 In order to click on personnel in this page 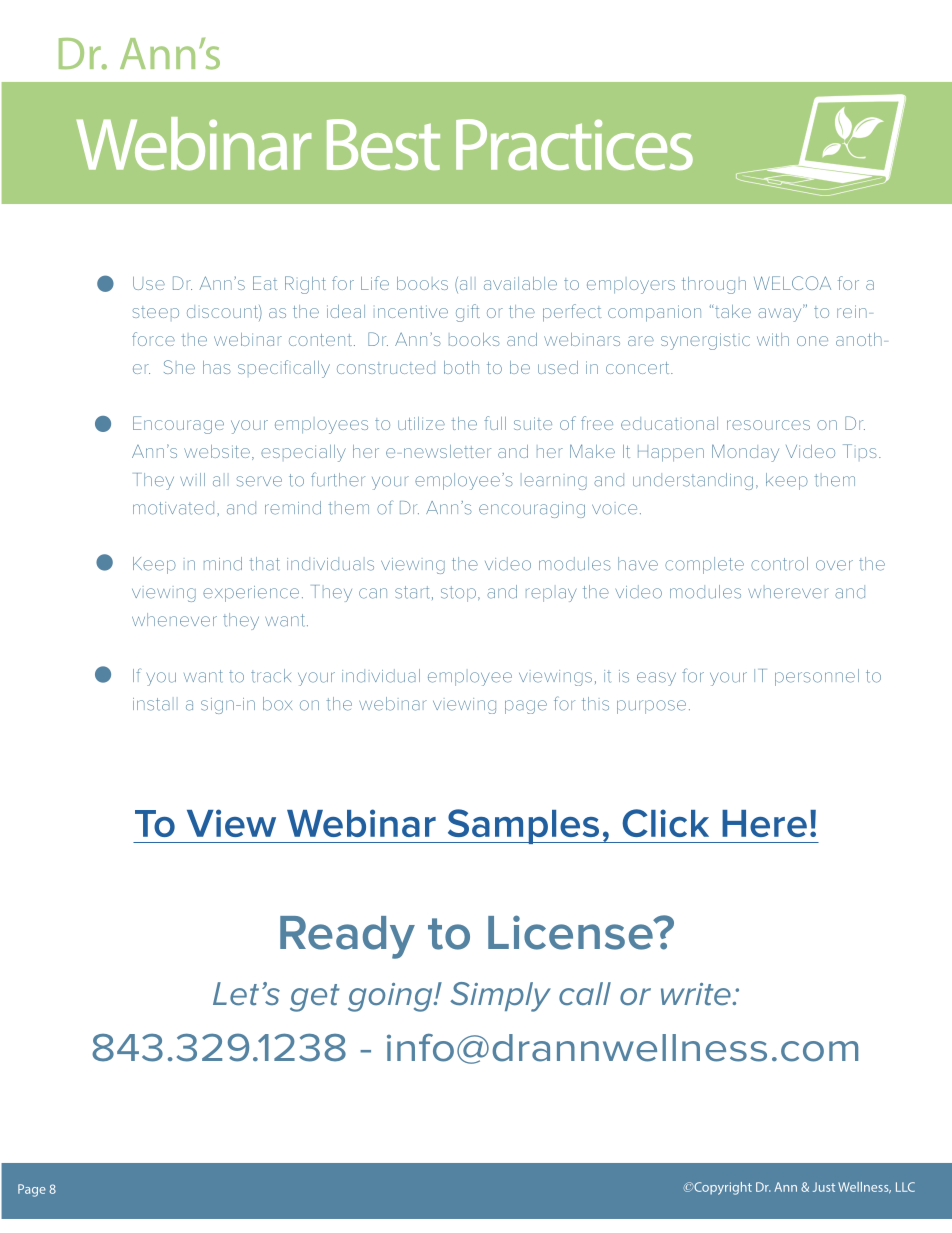, I will do `click(817, 677)`.
